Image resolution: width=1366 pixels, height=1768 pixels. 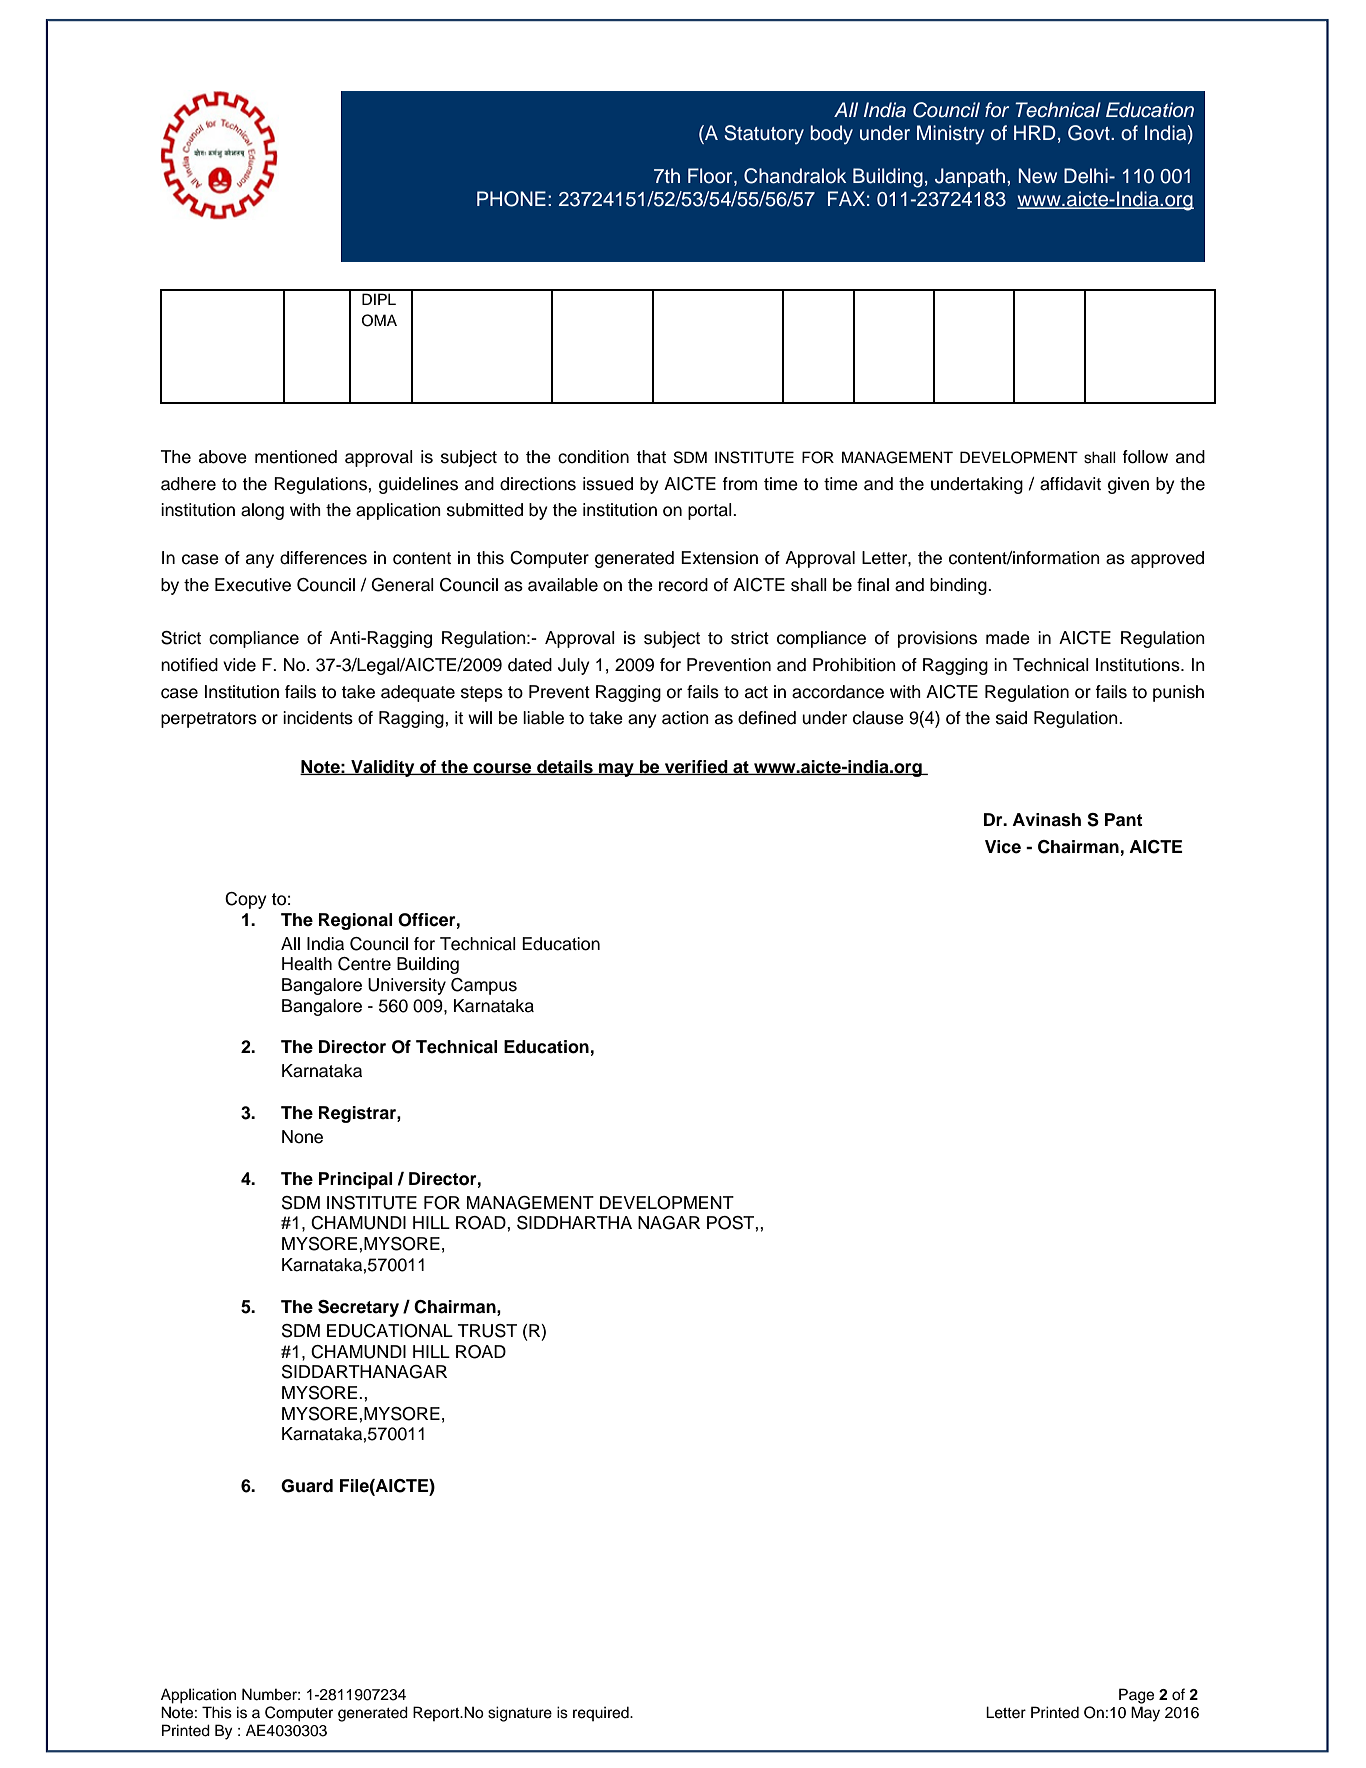 What do you see at coordinates (358, 1308) in the page?
I see `Secretary` at bounding box center [358, 1308].
